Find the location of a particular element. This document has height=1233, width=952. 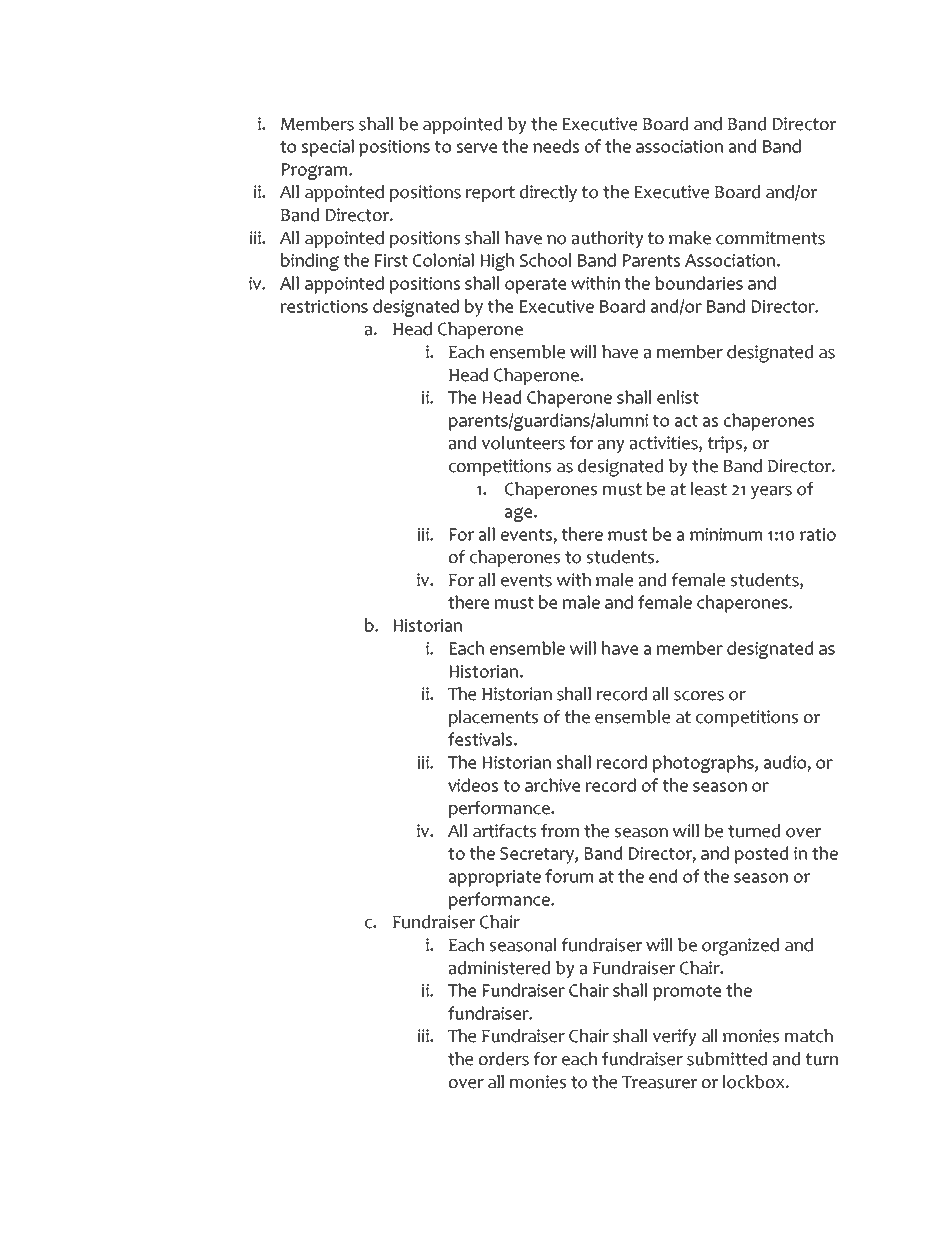

directly is located at coordinates (548, 193).
